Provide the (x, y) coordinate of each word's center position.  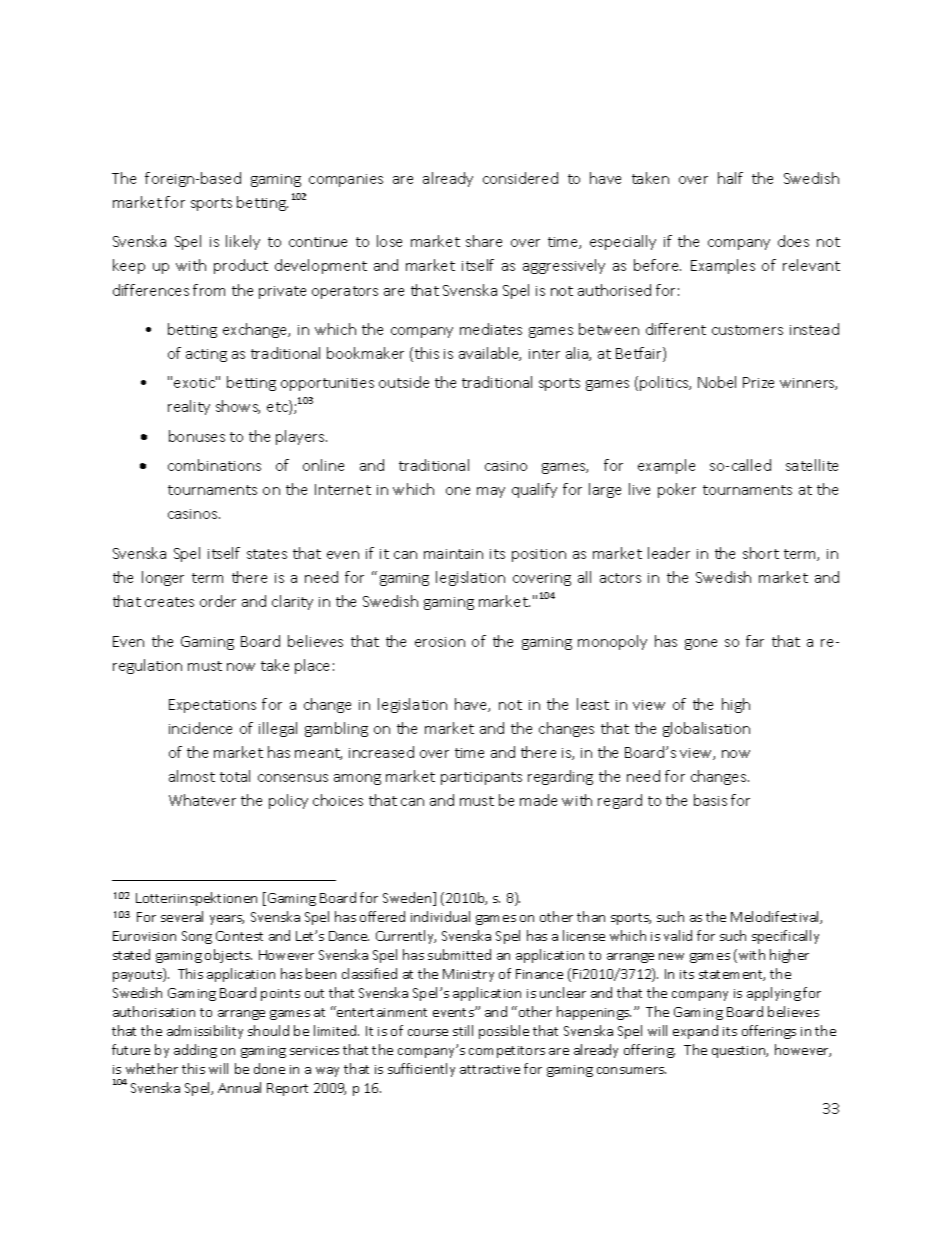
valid (678, 935)
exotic (195, 382)
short (761, 553)
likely (243, 242)
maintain (453, 554)
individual (440, 916)
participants (481, 778)
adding (195, 1051)
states (267, 554)
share (484, 241)
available (490, 354)
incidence (200, 728)
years (227, 920)
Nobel (717, 382)
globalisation (706, 729)
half (730, 178)
